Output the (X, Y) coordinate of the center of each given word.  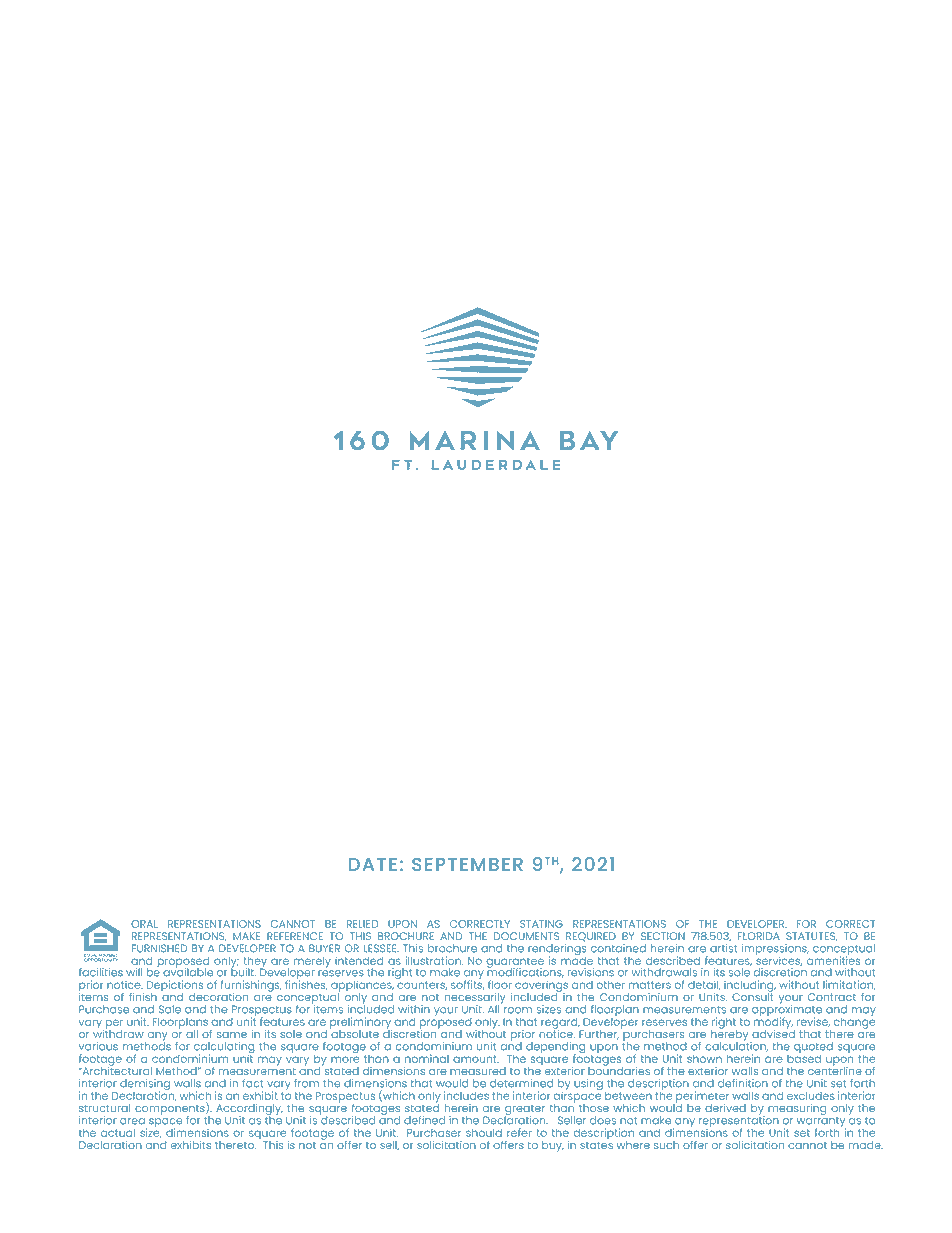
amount (476, 1059)
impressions (775, 951)
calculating (224, 1049)
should (484, 1133)
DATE (373, 864)
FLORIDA (759, 936)
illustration (434, 960)
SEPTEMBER (467, 864)
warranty (821, 1122)
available (188, 971)
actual (118, 1133)
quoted (813, 1049)
